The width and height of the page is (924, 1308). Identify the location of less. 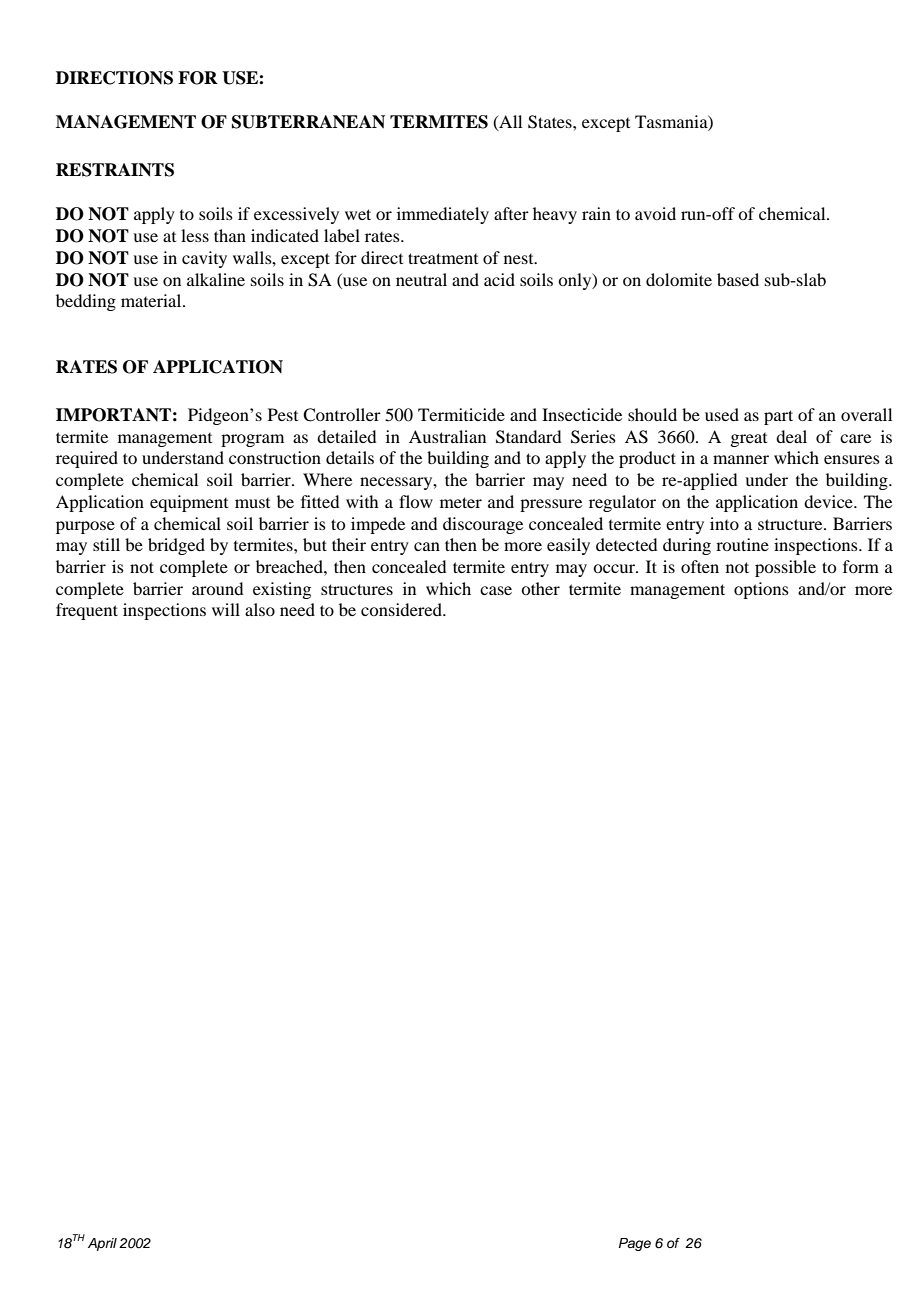
(195, 235).
